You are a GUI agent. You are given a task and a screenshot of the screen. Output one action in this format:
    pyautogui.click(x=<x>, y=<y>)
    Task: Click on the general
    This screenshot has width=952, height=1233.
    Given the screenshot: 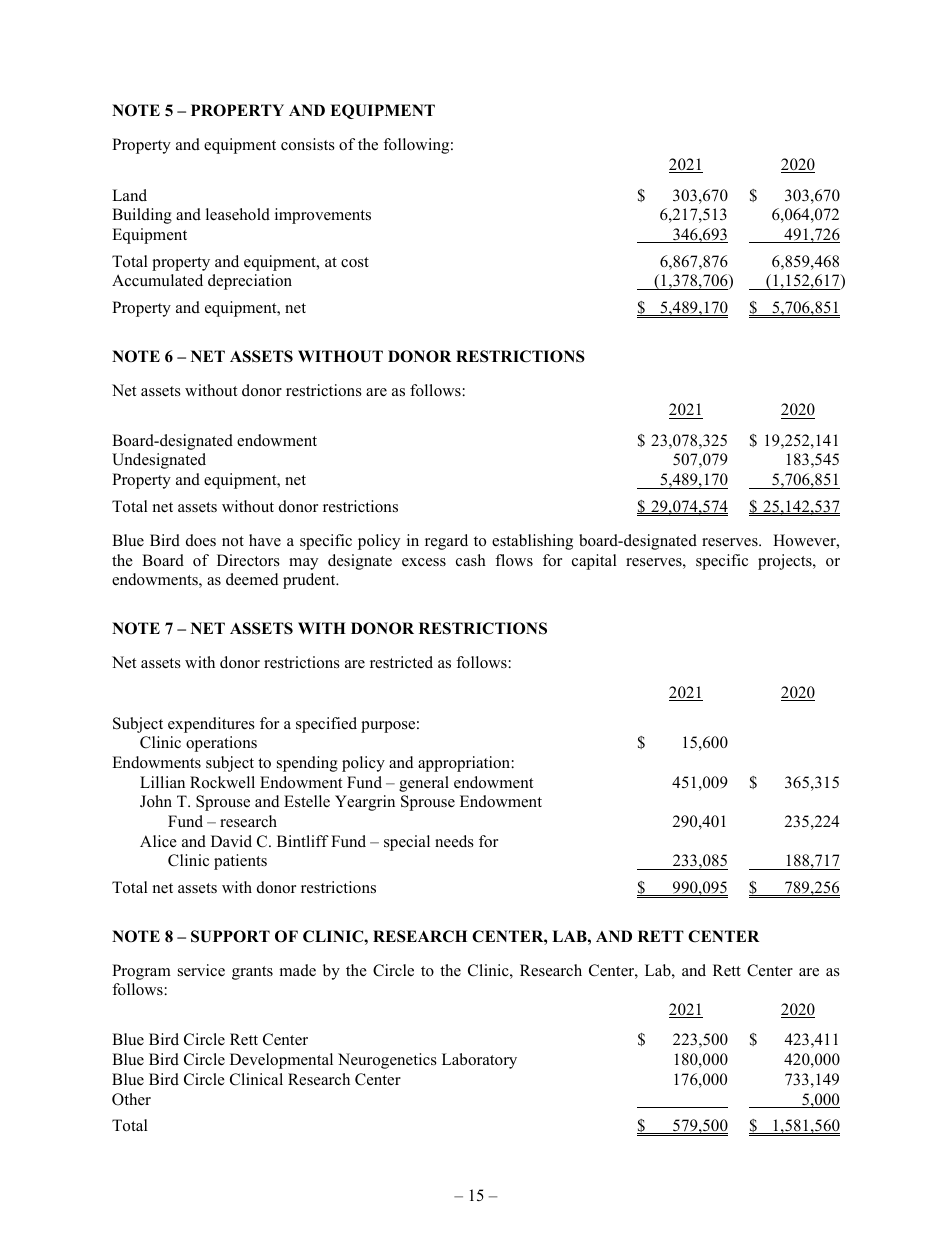 What is the action you would take?
    pyautogui.click(x=424, y=784)
